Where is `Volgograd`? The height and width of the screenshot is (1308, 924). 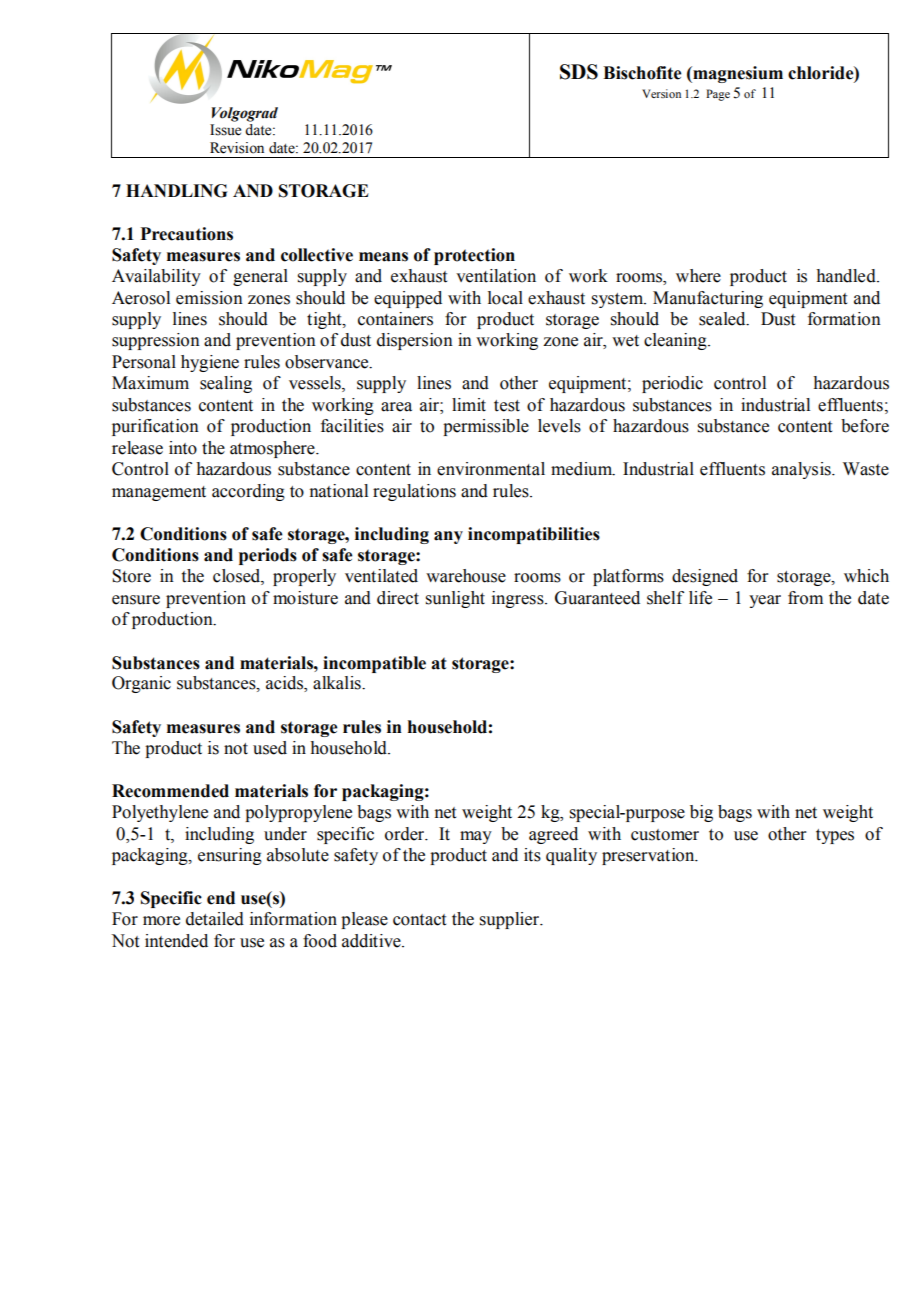 Volgograd is located at coordinates (245, 114).
